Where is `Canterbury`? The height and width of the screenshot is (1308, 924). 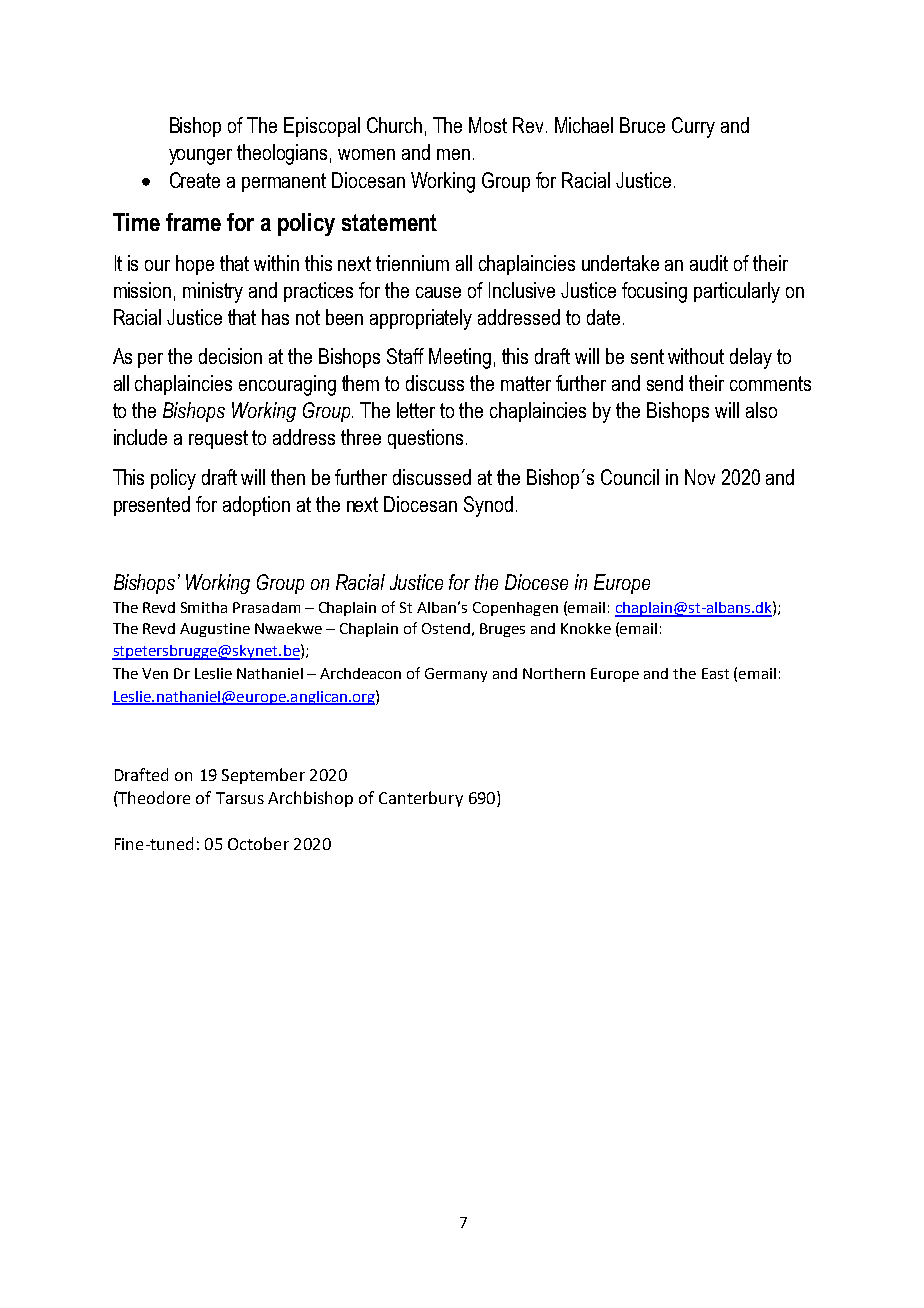 Canterbury is located at coordinates (421, 799).
